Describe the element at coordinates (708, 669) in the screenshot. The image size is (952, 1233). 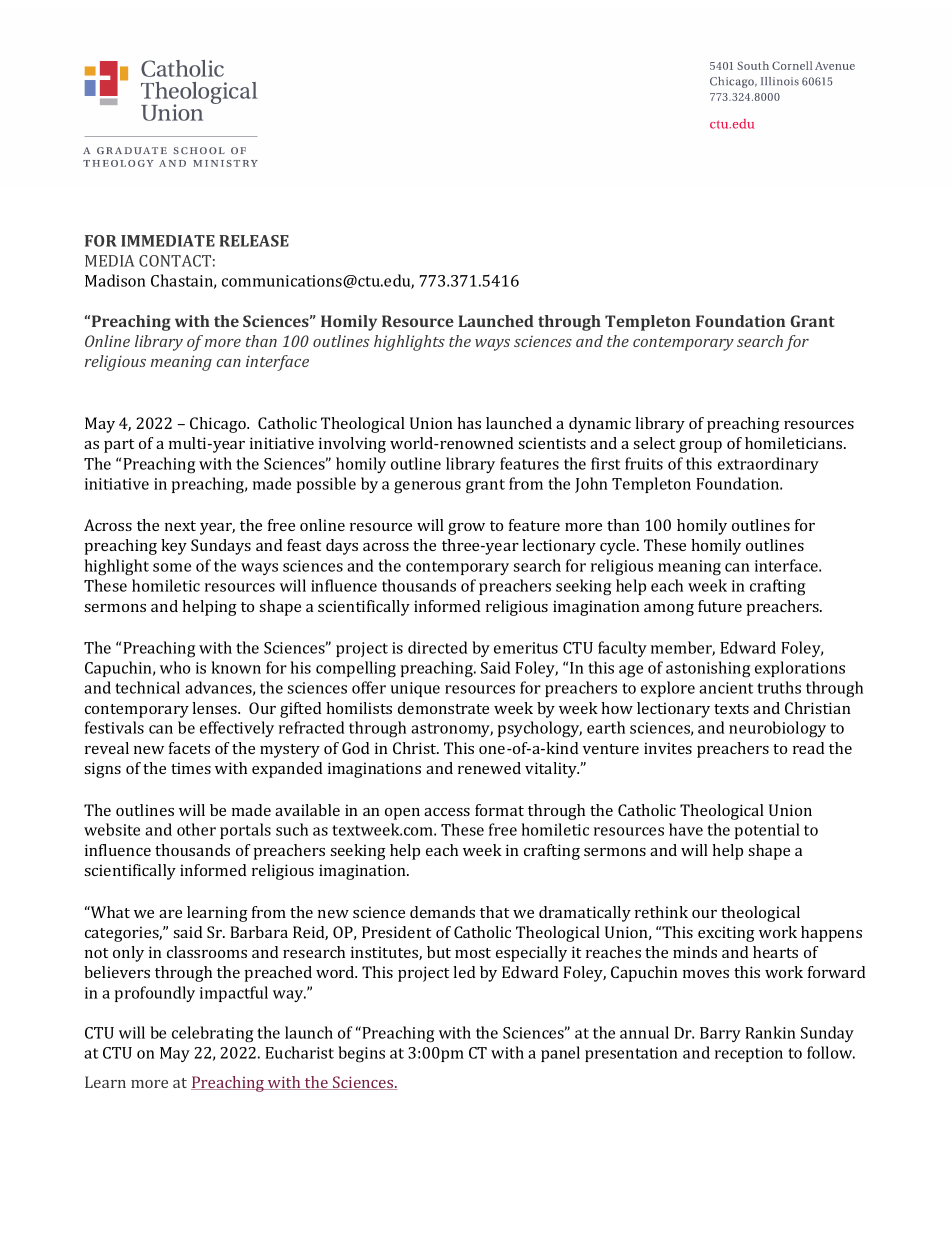
I see `astonishing` at that location.
